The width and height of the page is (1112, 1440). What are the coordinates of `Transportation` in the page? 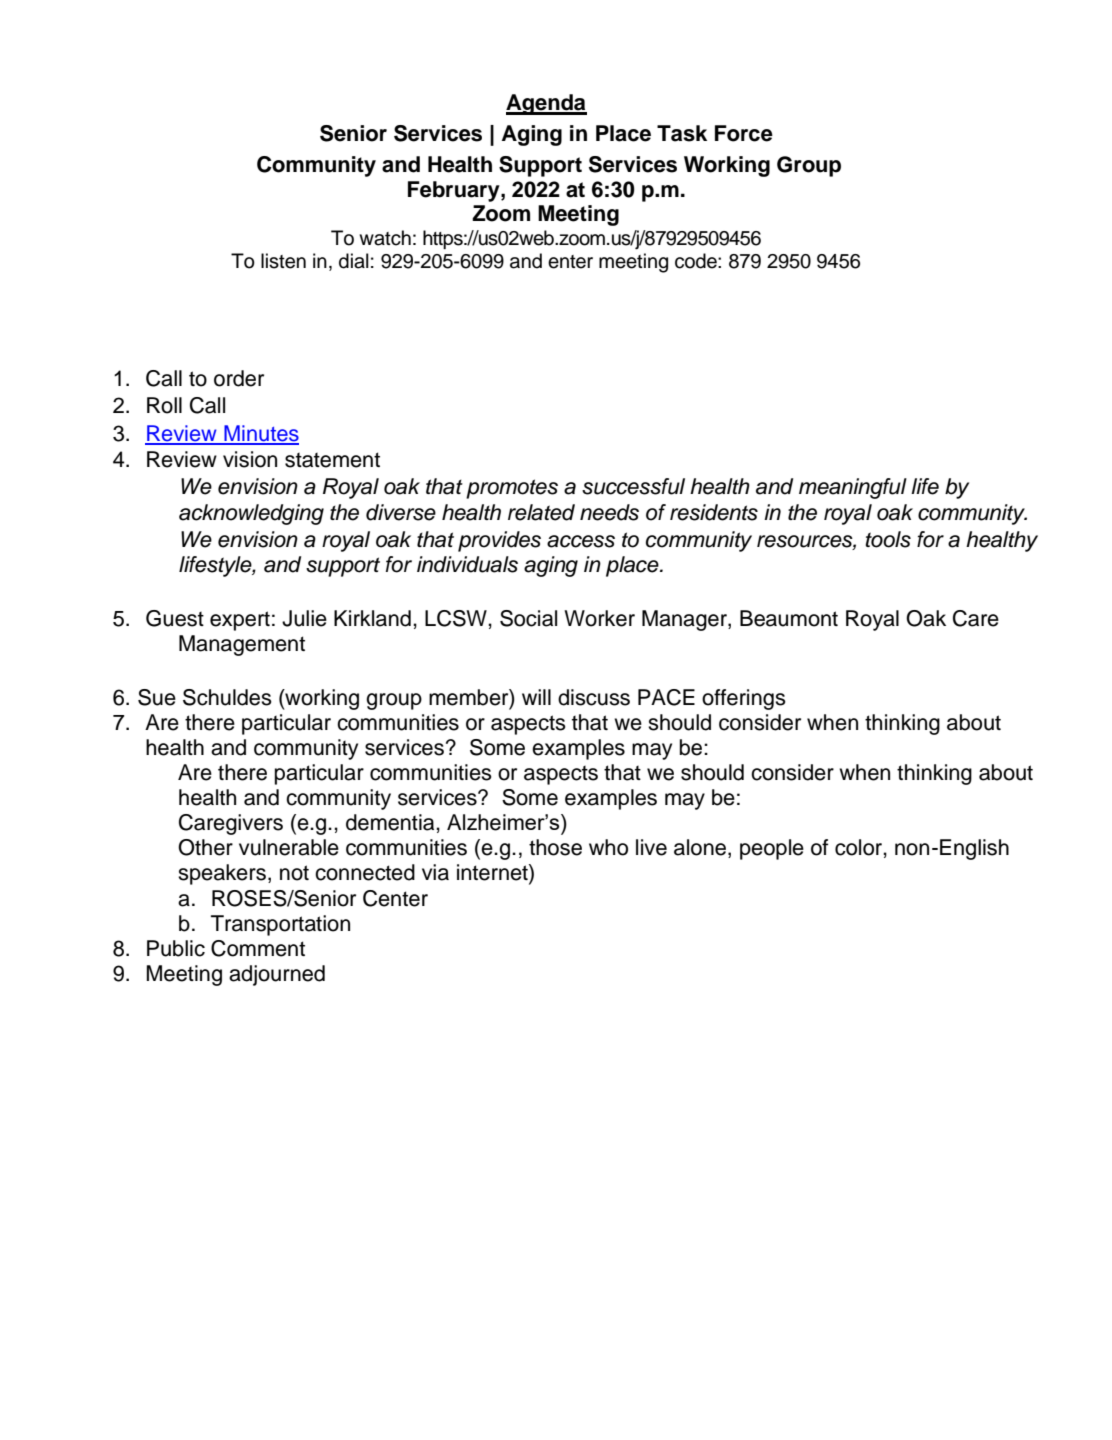 It's located at (280, 925).
